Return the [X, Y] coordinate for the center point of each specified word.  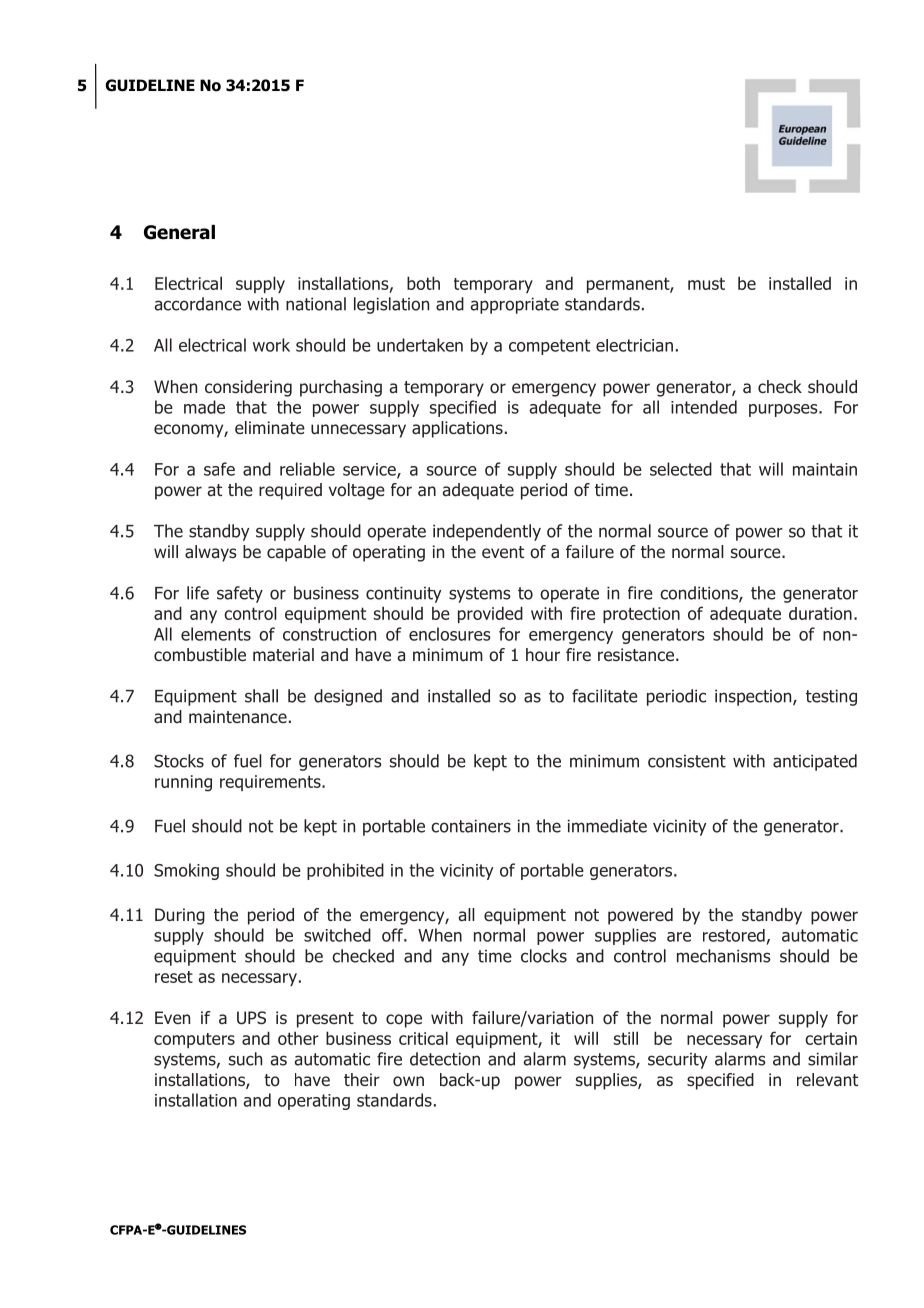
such [245, 1059]
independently [487, 532]
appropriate [514, 305]
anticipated [815, 762]
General [179, 232]
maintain [825, 469]
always [211, 553]
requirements [271, 783]
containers [471, 826]
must [706, 283]
